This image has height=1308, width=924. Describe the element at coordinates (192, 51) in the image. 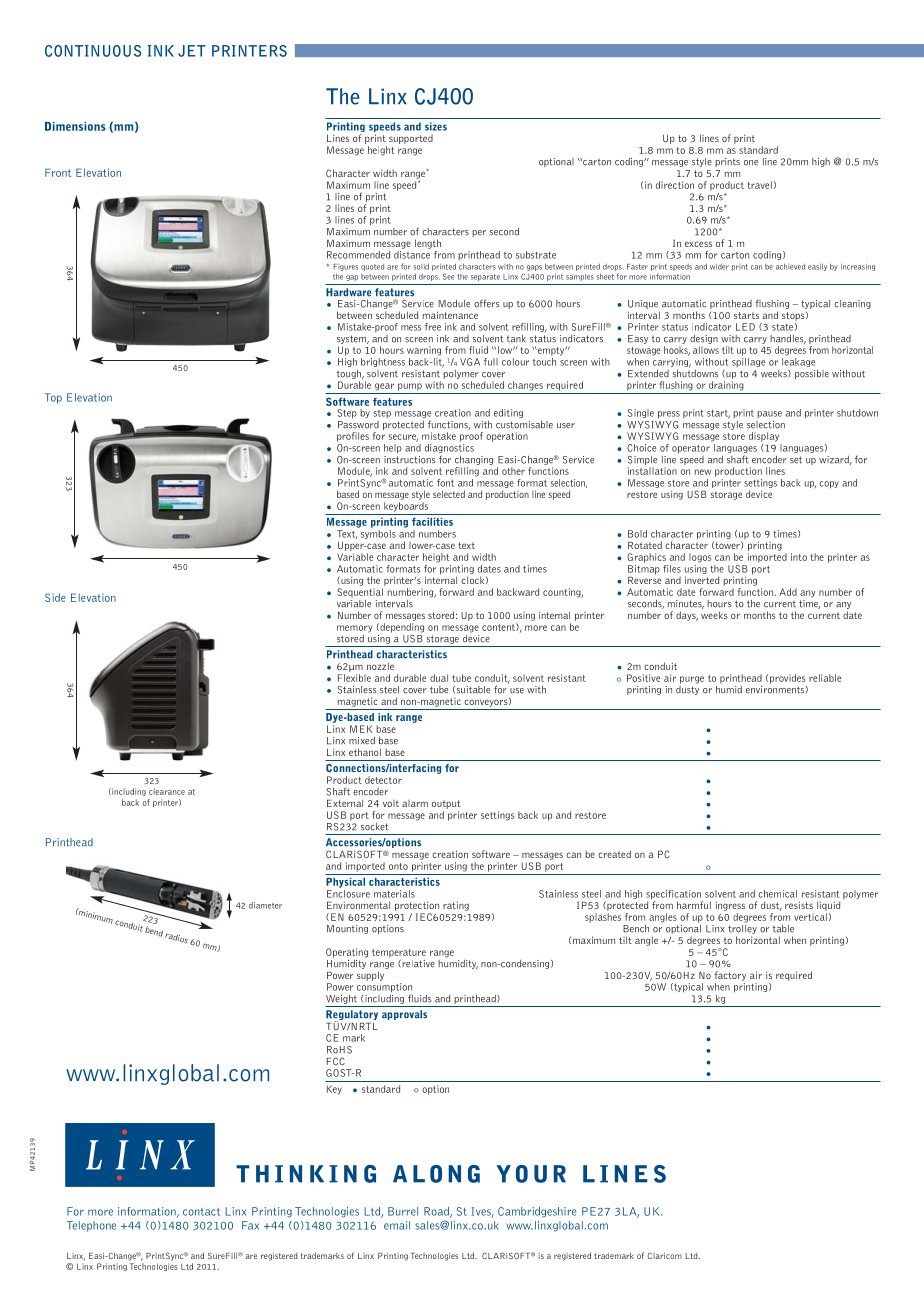

I see `JET` at that location.
